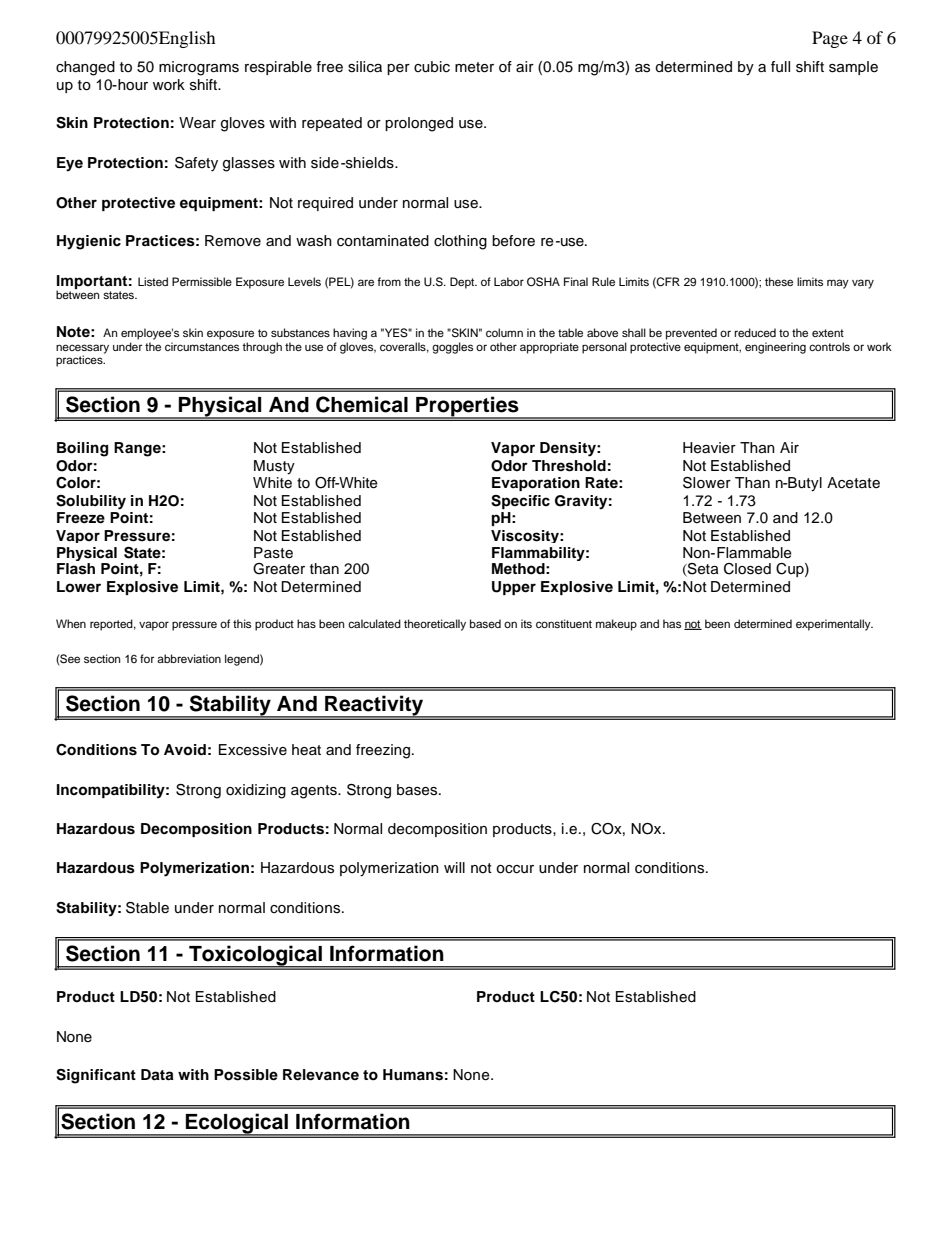  What do you see at coordinates (515, 869) in the screenshot?
I see `occur` at bounding box center [515, 869].
